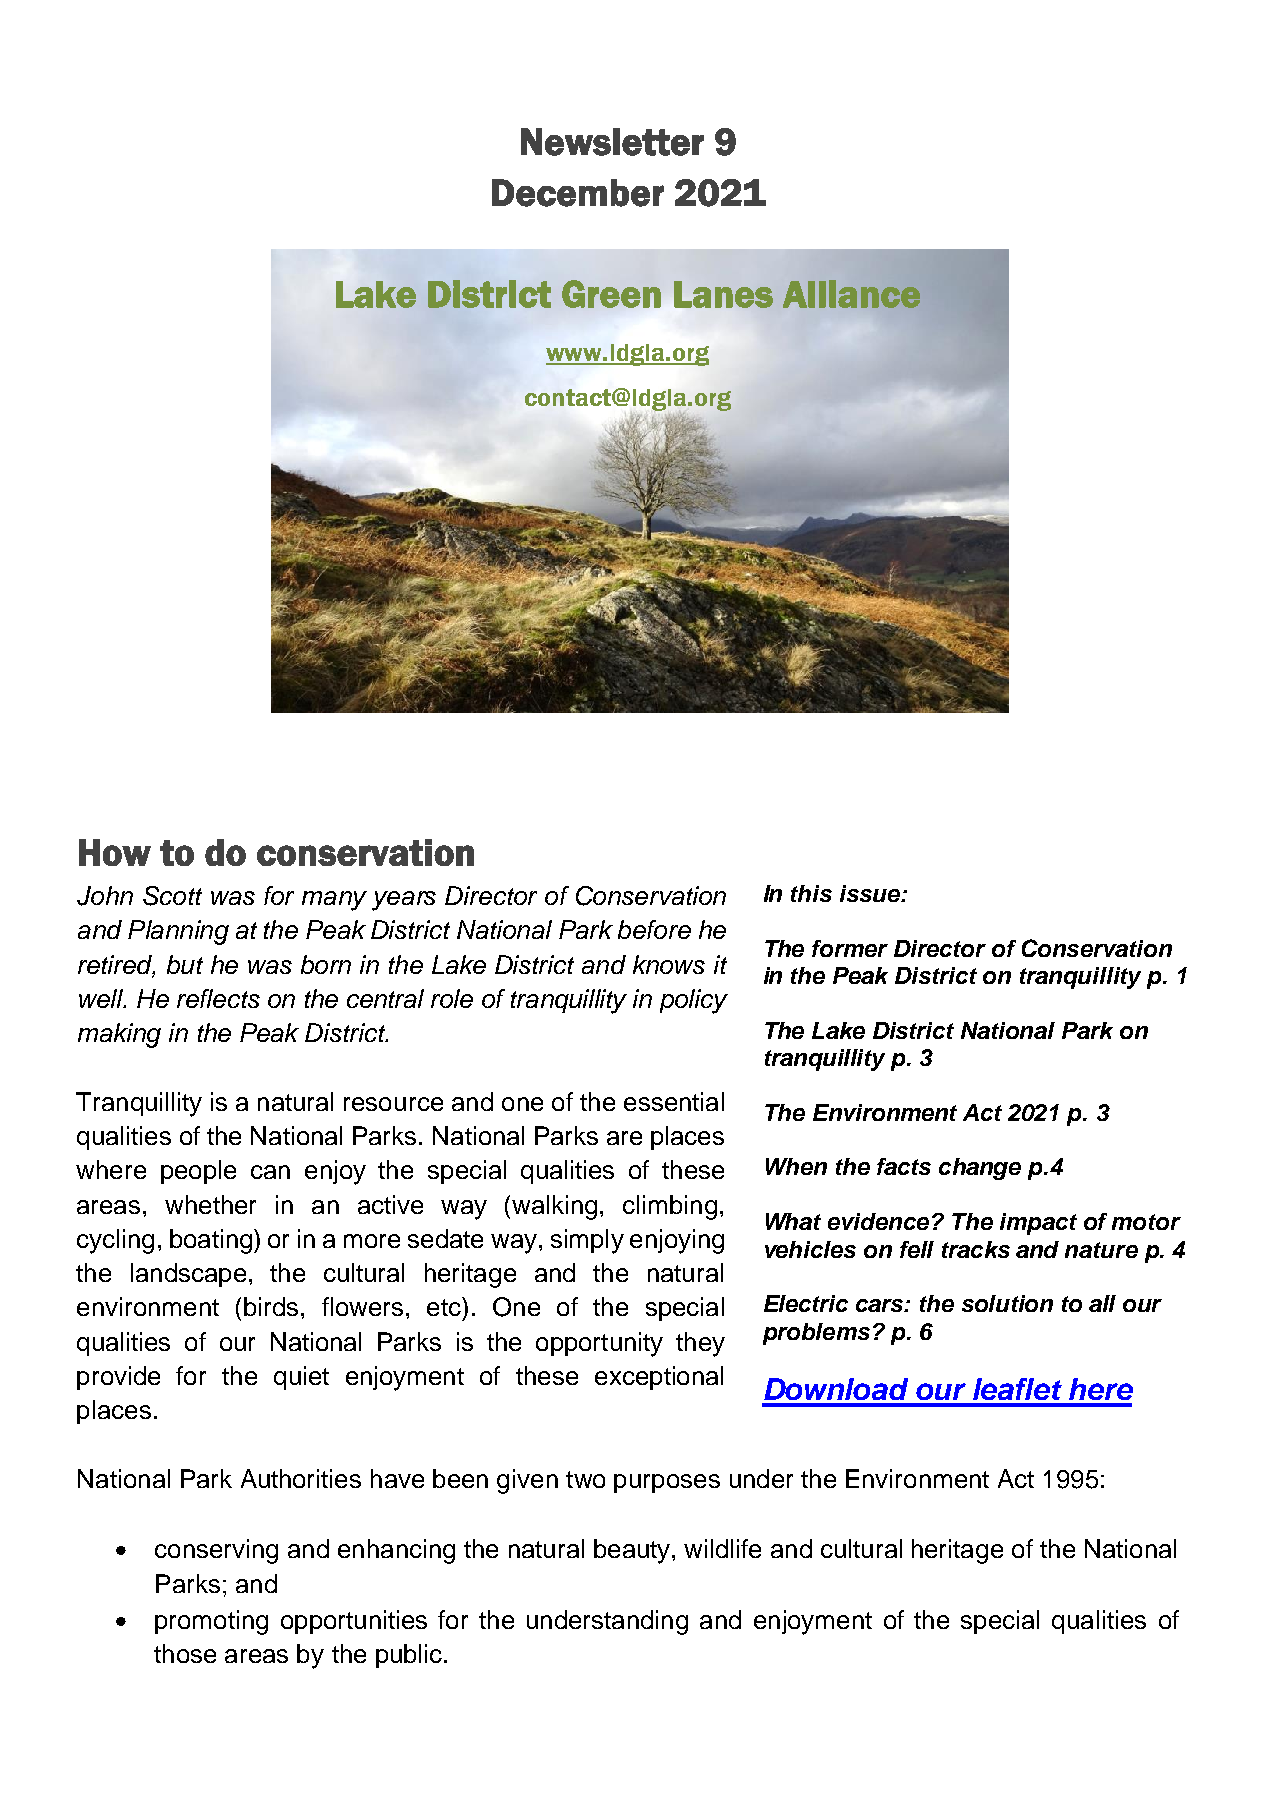 This screenshot has width=1286, height=1819. What do you see at coordinates (612, 142) in the screenshot?
I see `Newsletter` at bounding box center [612, 142].
